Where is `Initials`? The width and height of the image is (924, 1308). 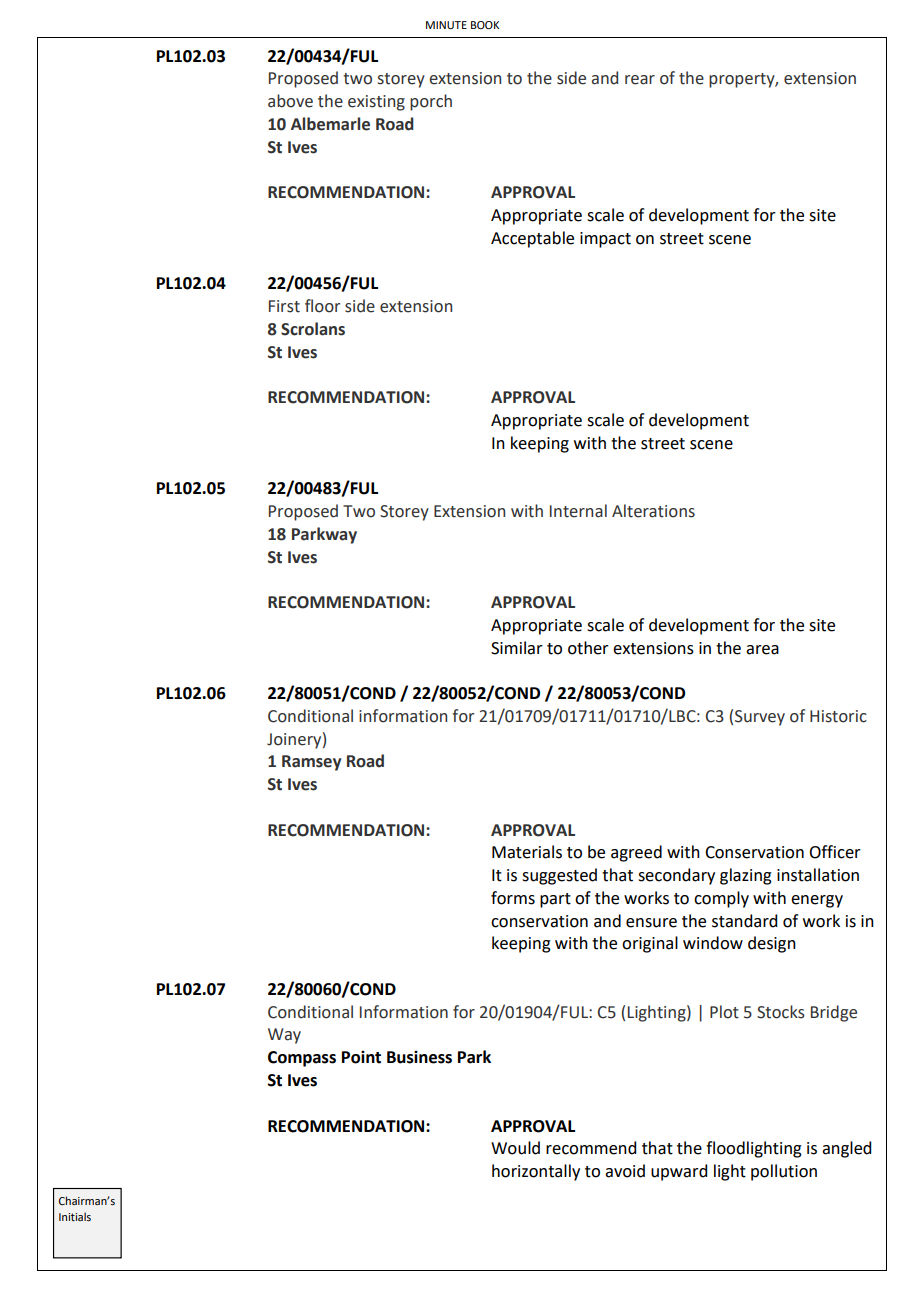 Initials is located at coordinates (75, 1216).
